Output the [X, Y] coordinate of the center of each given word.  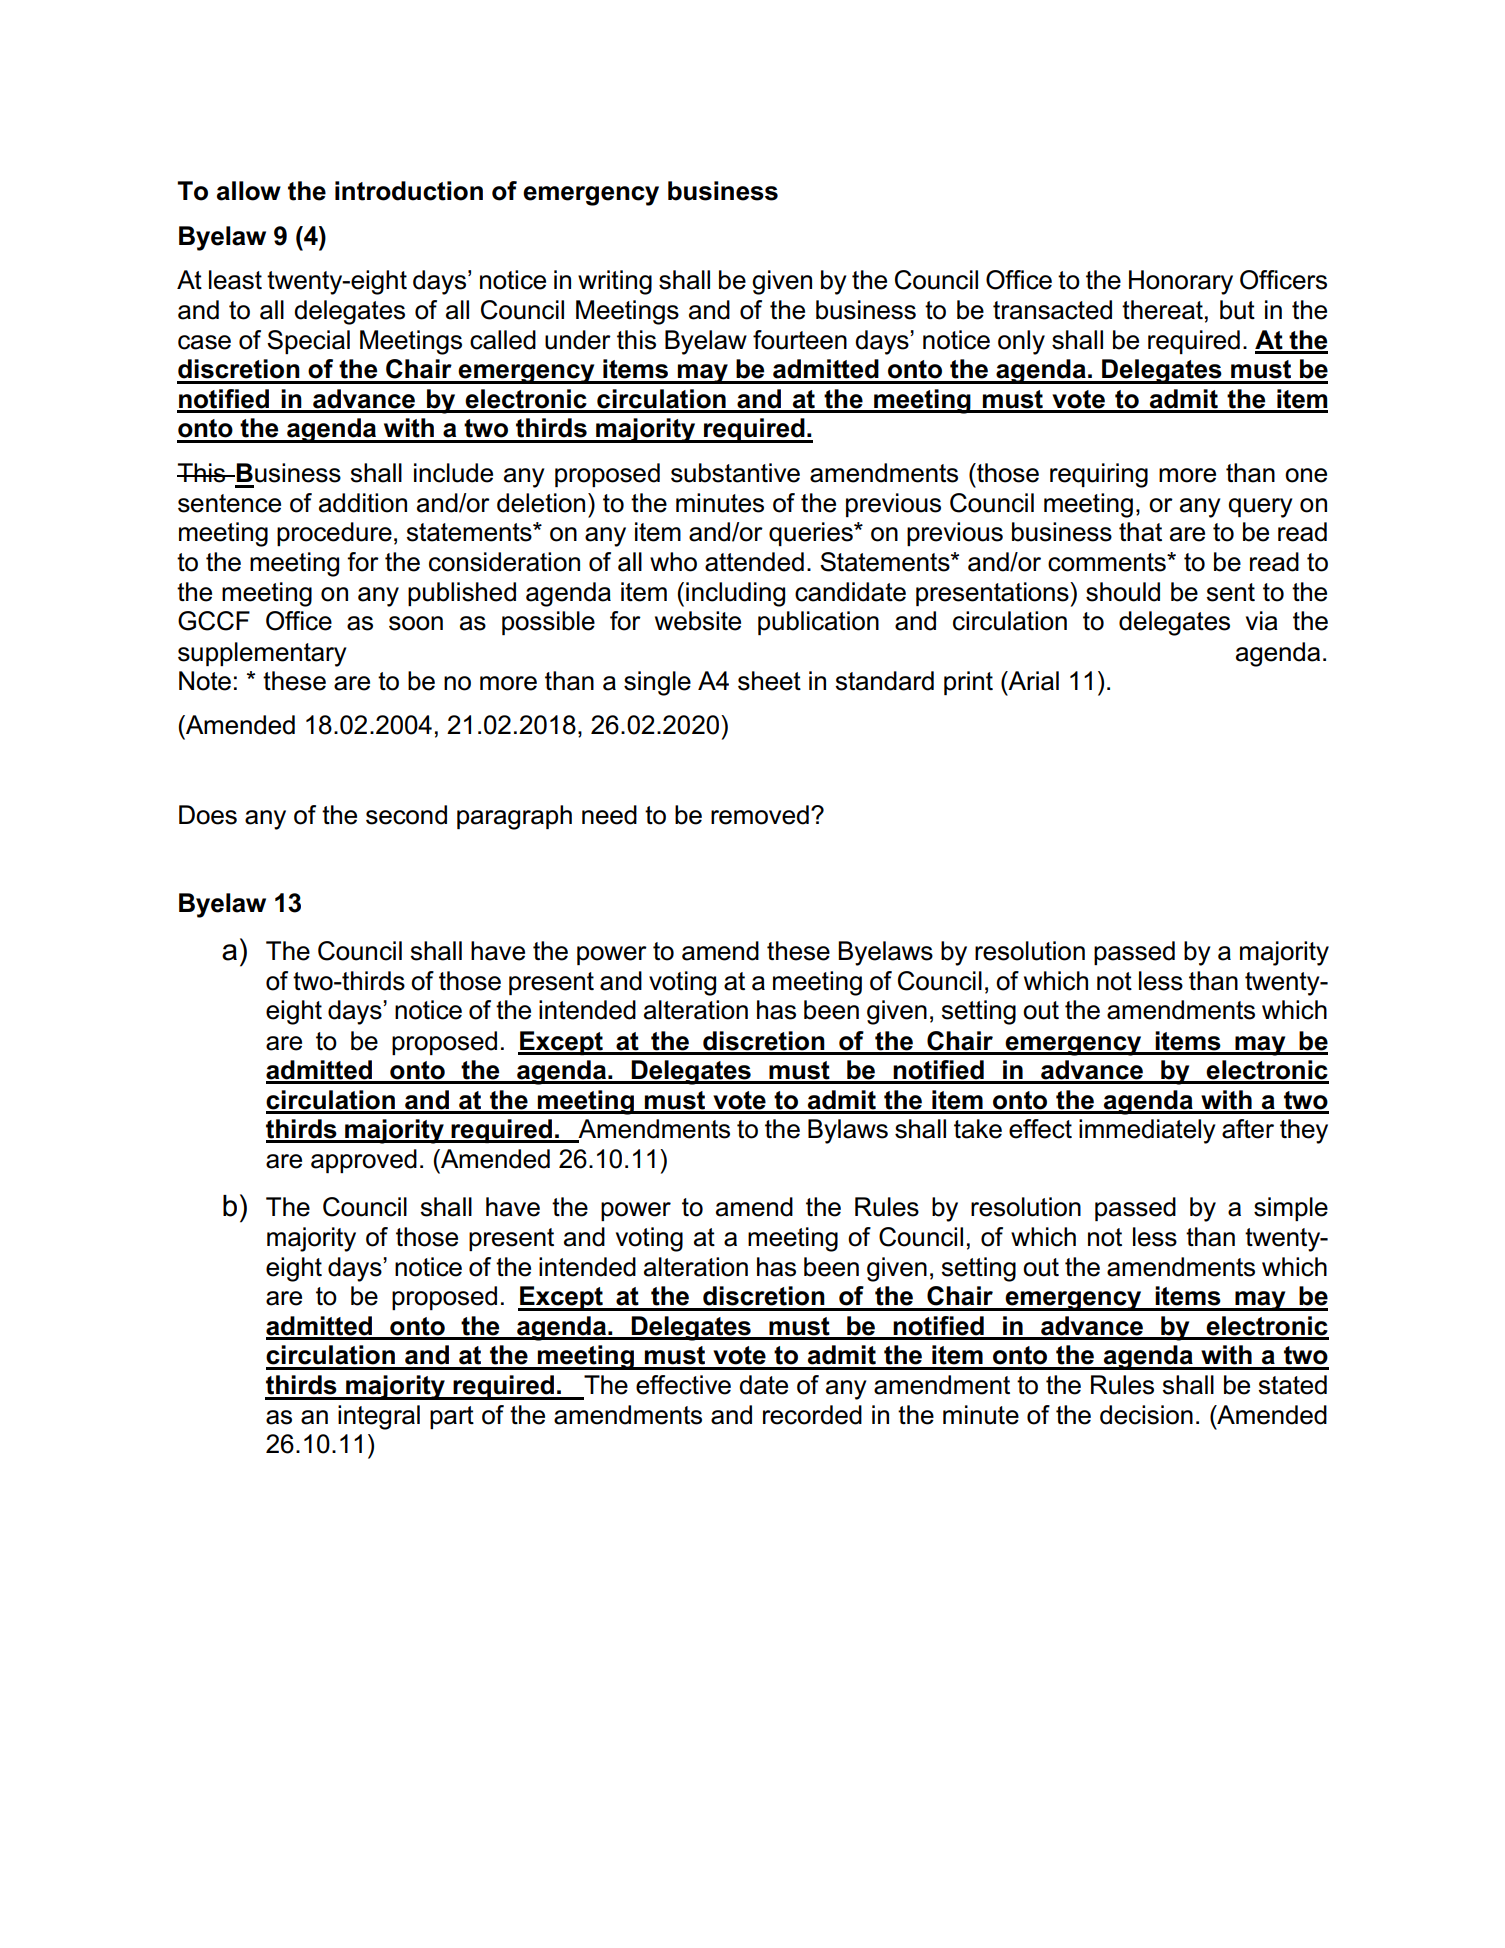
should [1123, 592]
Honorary [1181, 282]
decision [1146, 1415]
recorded [812, 1415]
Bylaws [848, 1131]
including [735, 594]
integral [379, 1417]
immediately [1147, 1131]
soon [416, 623]
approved [364, 1161]
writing [615, 282]
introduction [409, 191]
